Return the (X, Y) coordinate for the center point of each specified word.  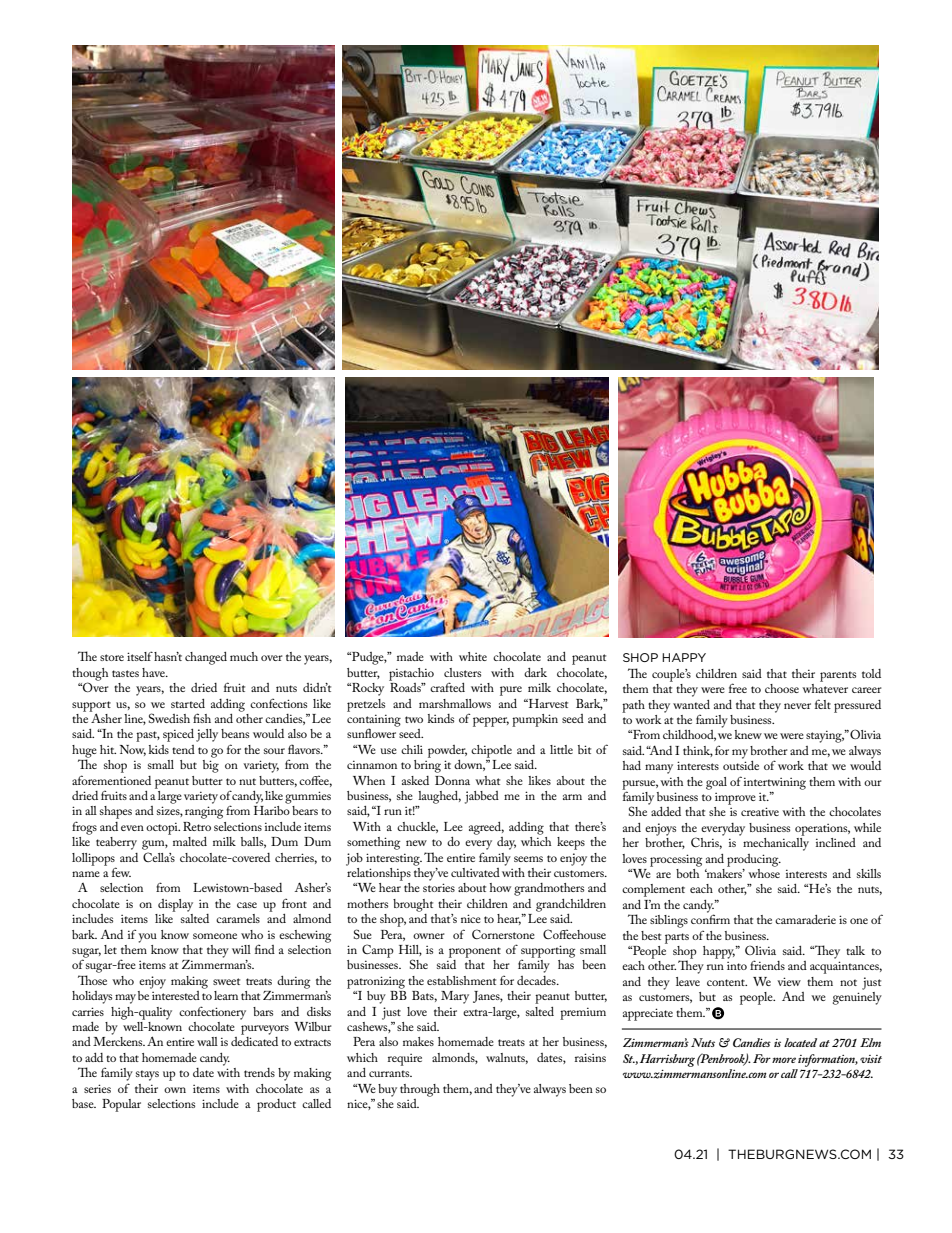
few (121, 872)
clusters (462, 672)
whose (764, 872)
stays (147, 1075)
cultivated (475, 872)
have (154, 672)
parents (838, 676)
